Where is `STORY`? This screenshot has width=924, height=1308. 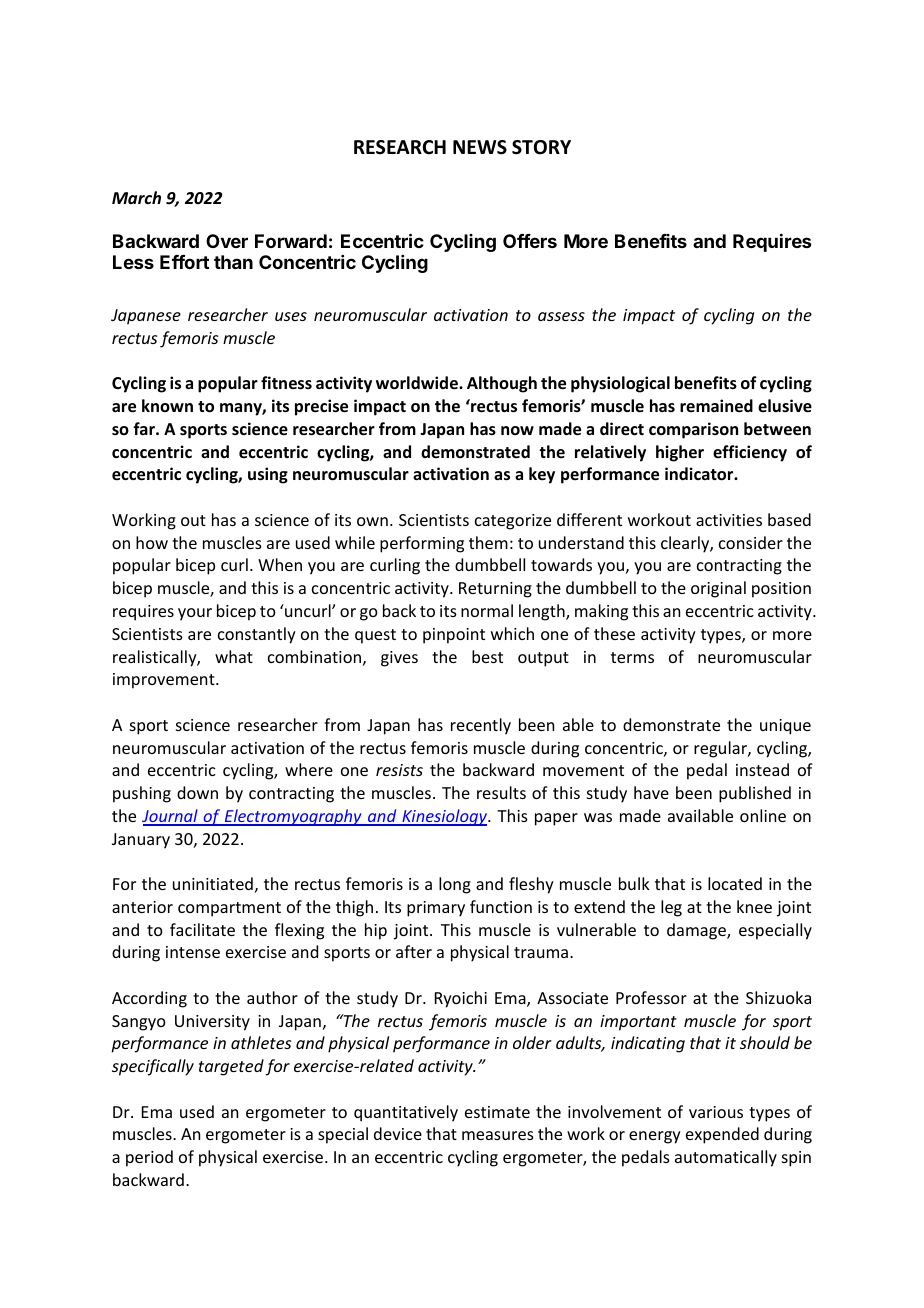
STORY is located at coordinates (541, 147).
